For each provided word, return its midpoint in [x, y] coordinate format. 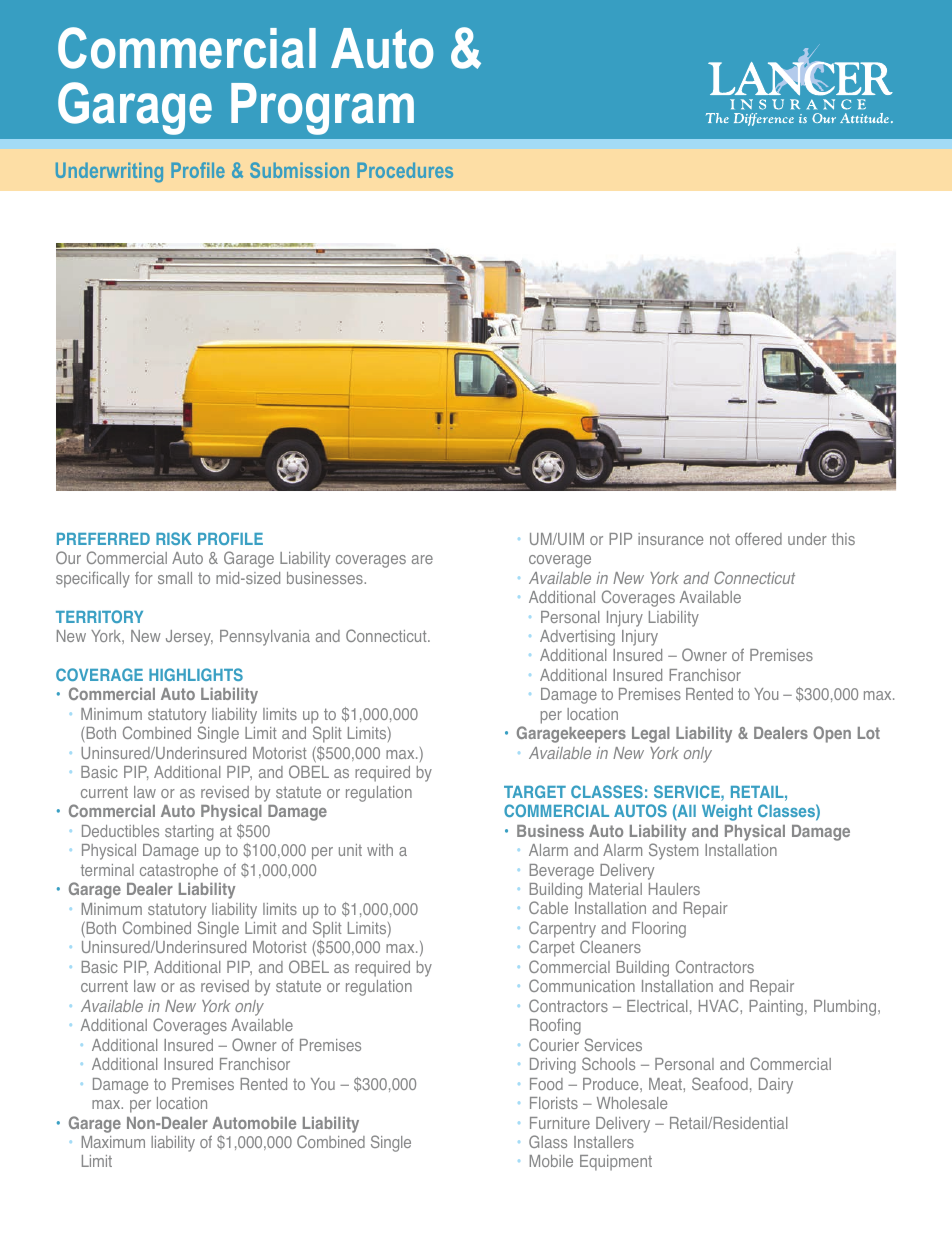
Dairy [776, 1086]
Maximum [113, 1142]
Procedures [405, 170]
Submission [299, 170]
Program [322, 109]
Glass [548, 1141]
